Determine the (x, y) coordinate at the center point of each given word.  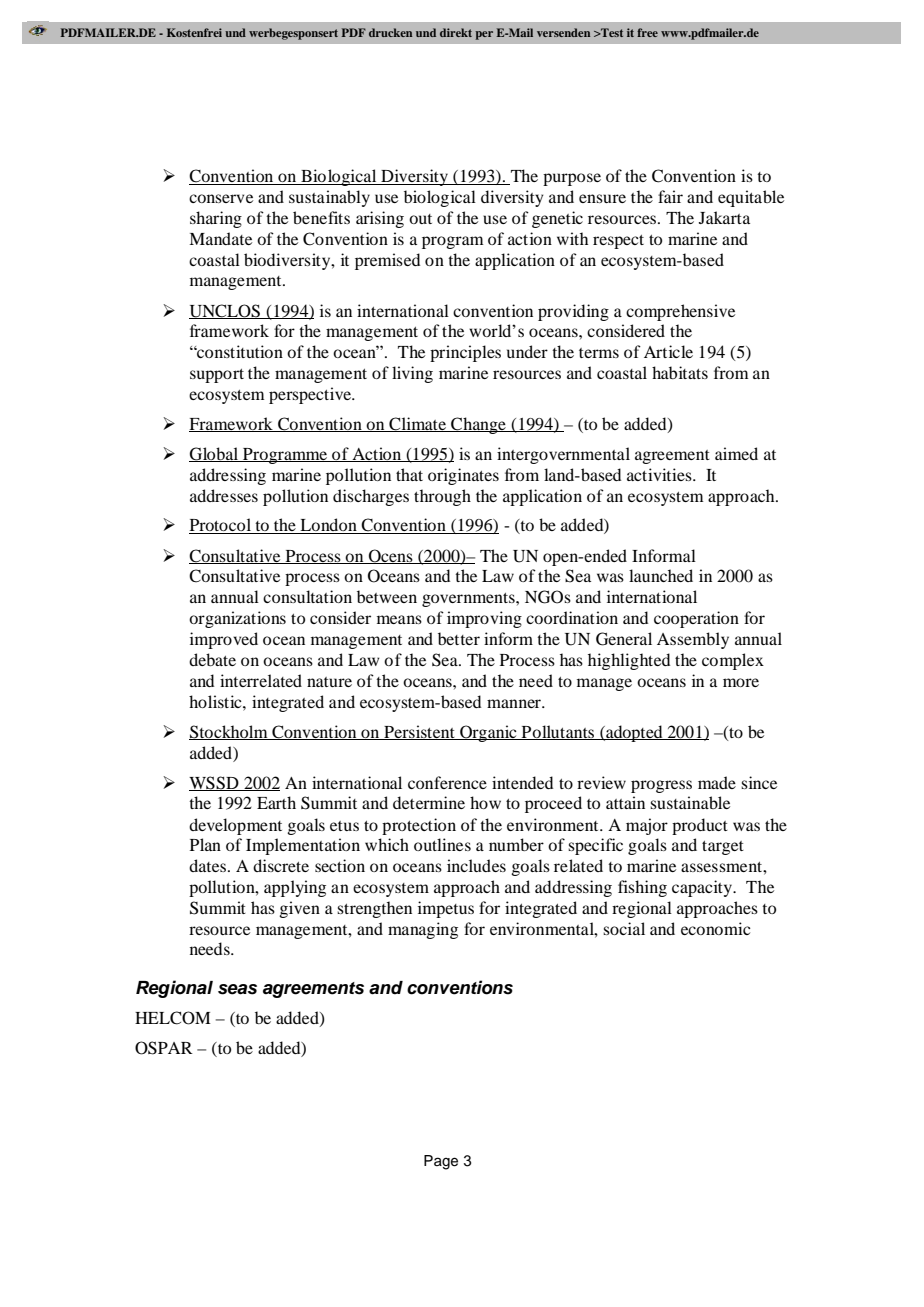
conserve (221, 198)
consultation (307, 596)
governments (469, 600)
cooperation (696, 619)
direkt (456, 32)
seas (237, 989)
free (647, 32)
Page (441, 1162)
